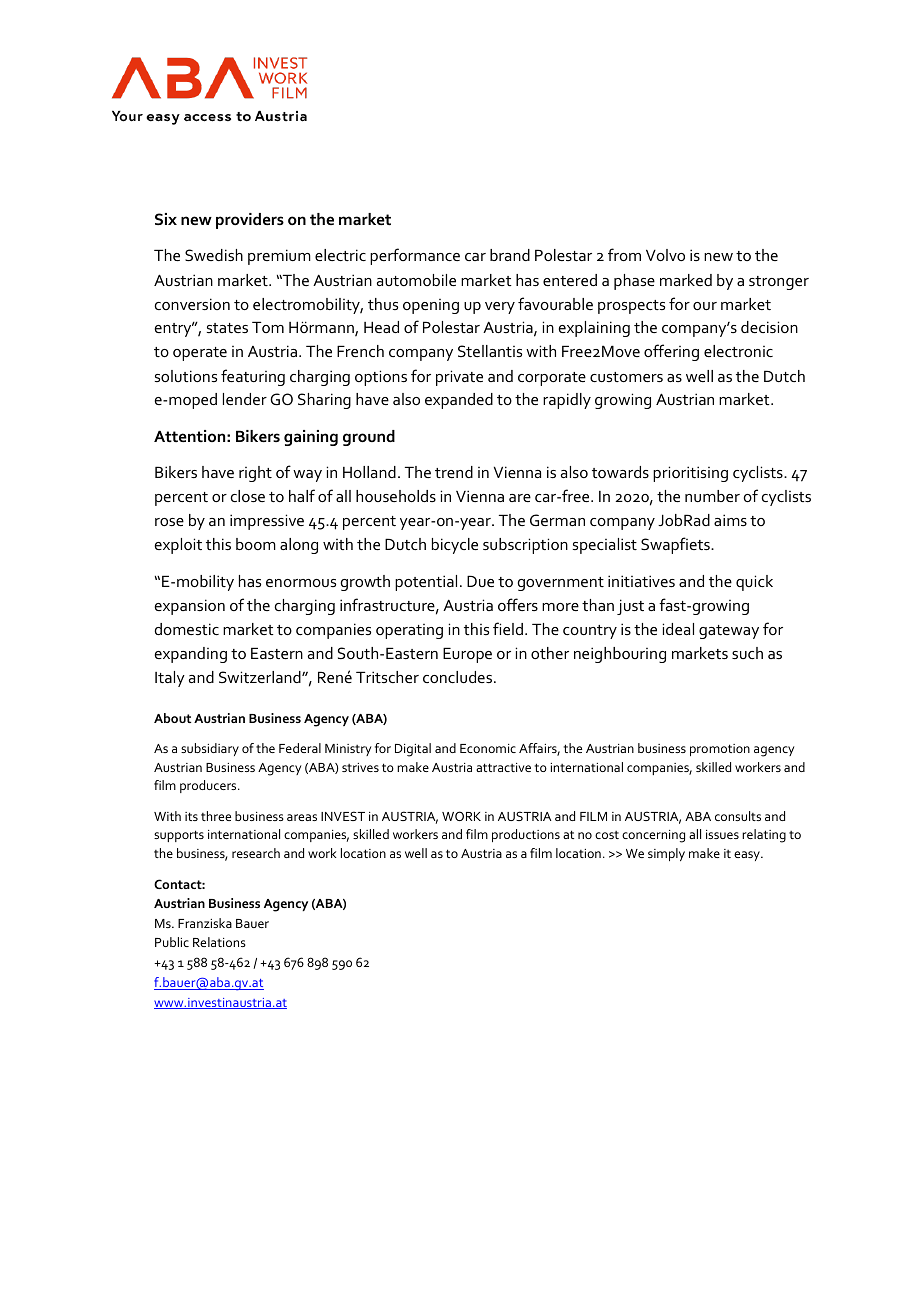 This screenshot has width=924, height=1308. I want to click on Volvo, so click(665, 255).
